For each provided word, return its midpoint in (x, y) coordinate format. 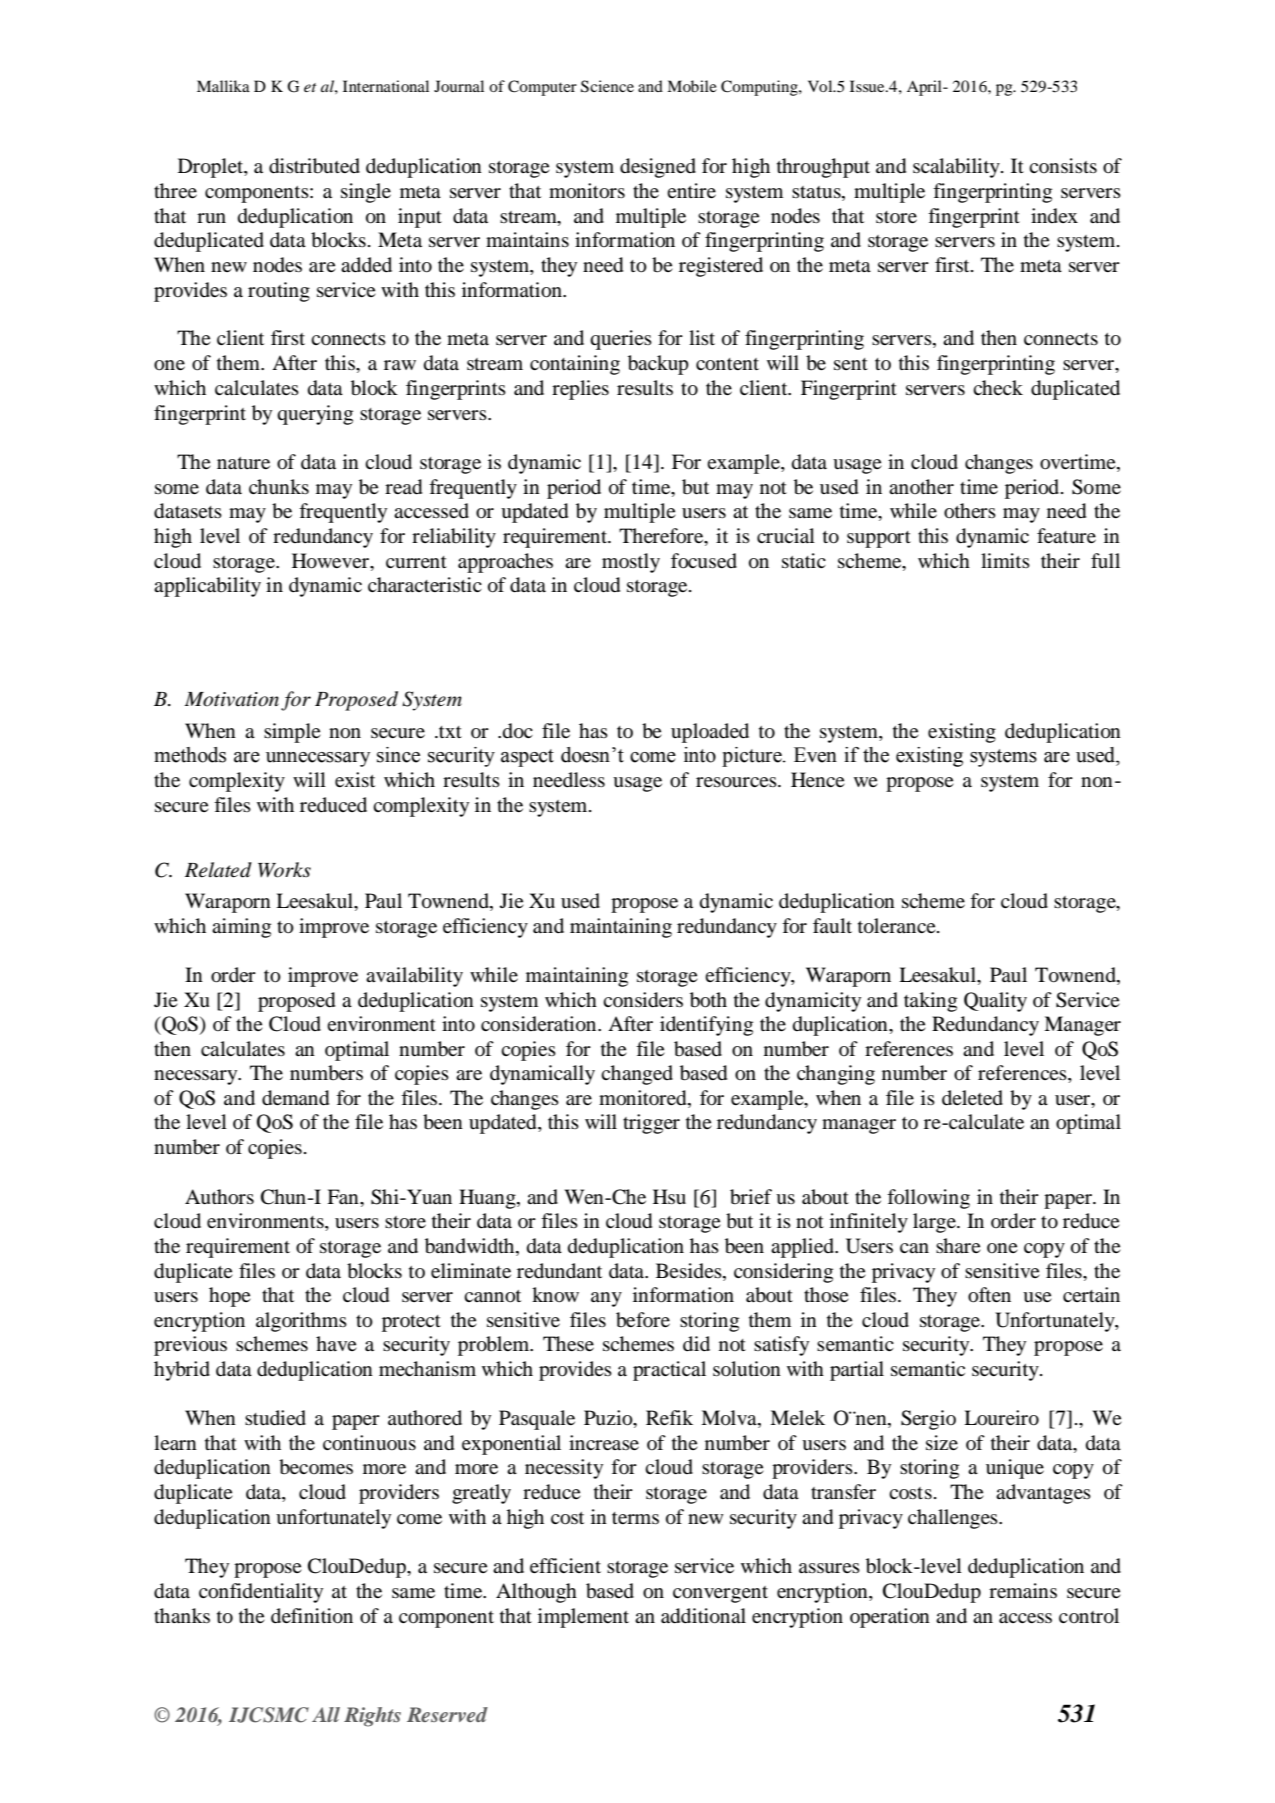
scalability (957, 168)
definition (312, 1616)
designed (658, 168)
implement (583, 1618)
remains (1023, 1590)
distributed (314, 166)
